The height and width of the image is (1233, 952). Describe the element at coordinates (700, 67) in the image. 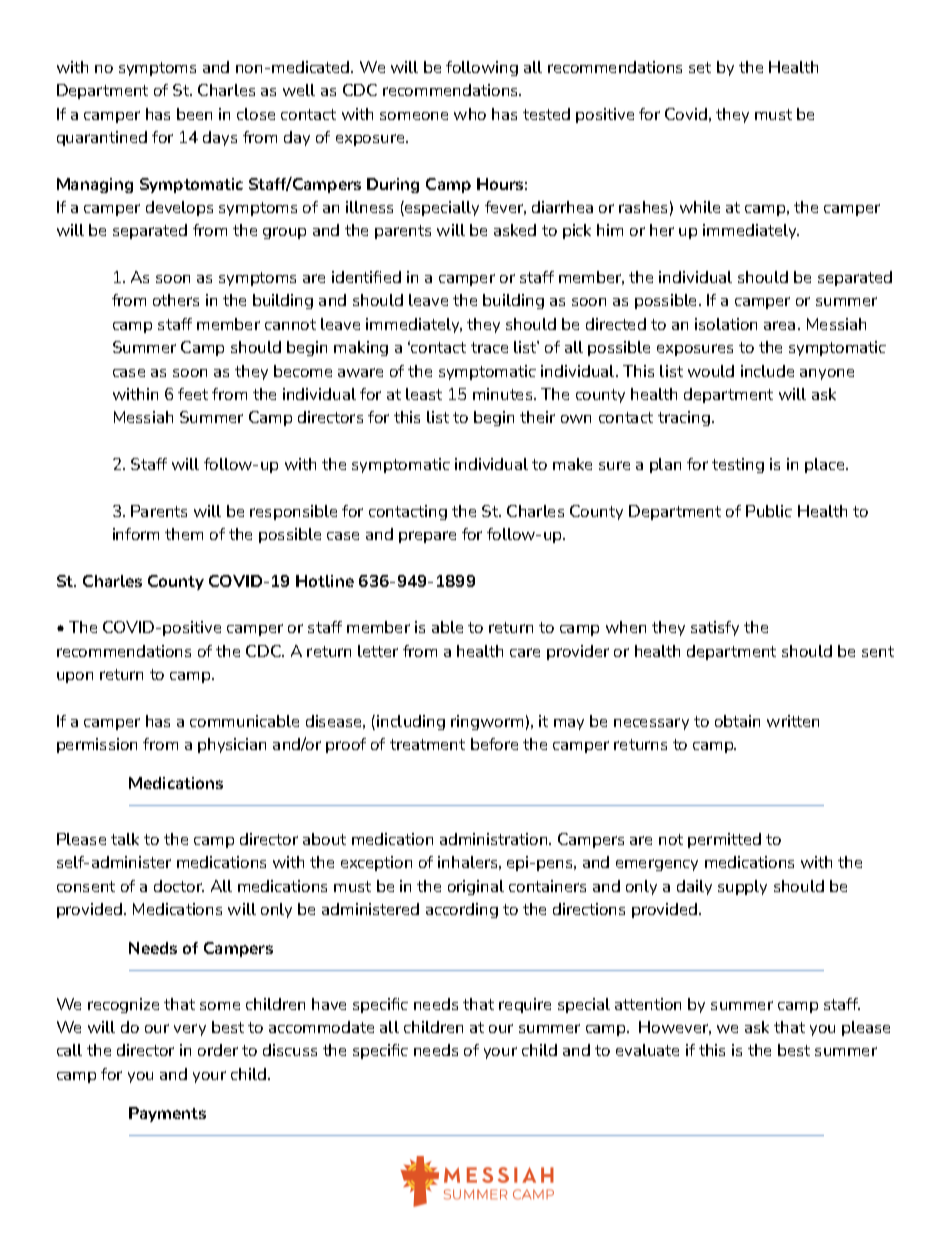

I see `set` at that location.
